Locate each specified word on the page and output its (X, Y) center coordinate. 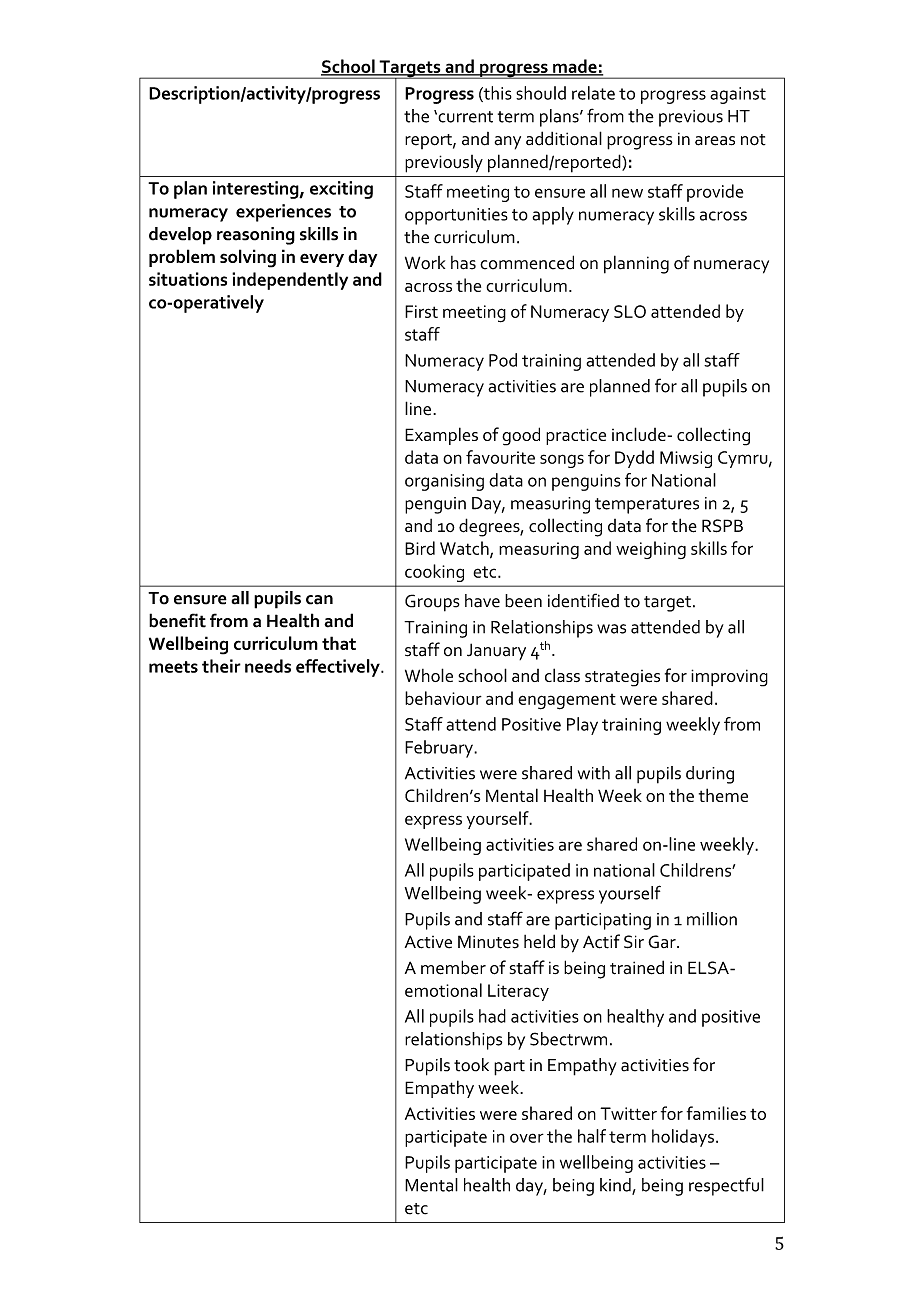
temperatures (647, 506)
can (319, 600)
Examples (441, 436)
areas (715, 141)
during (710, 775)
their (221, 666)
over (527, 1138)
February (440, 749)
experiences (283, 213)
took (471, 1065)
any (507, 143)
